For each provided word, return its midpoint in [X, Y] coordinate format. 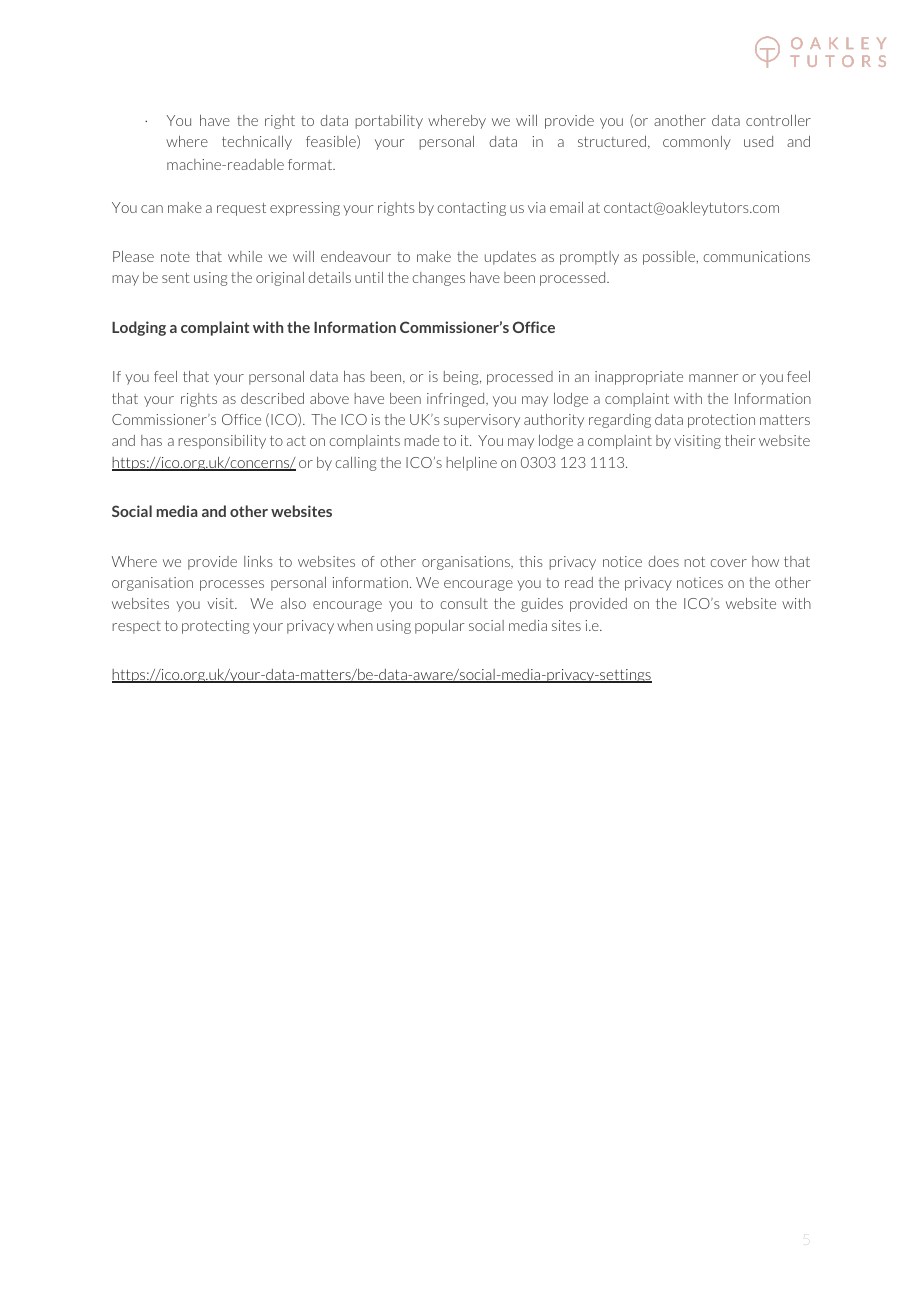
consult [464, 603]
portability [389, 122]
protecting [216, 627]
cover [728, 563]
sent [176, 278]
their [740, 440]
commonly [697, 143]
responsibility [222, 442]
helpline [471, 464]
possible [670, 258]
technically [257, 143]
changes [438, 279]
